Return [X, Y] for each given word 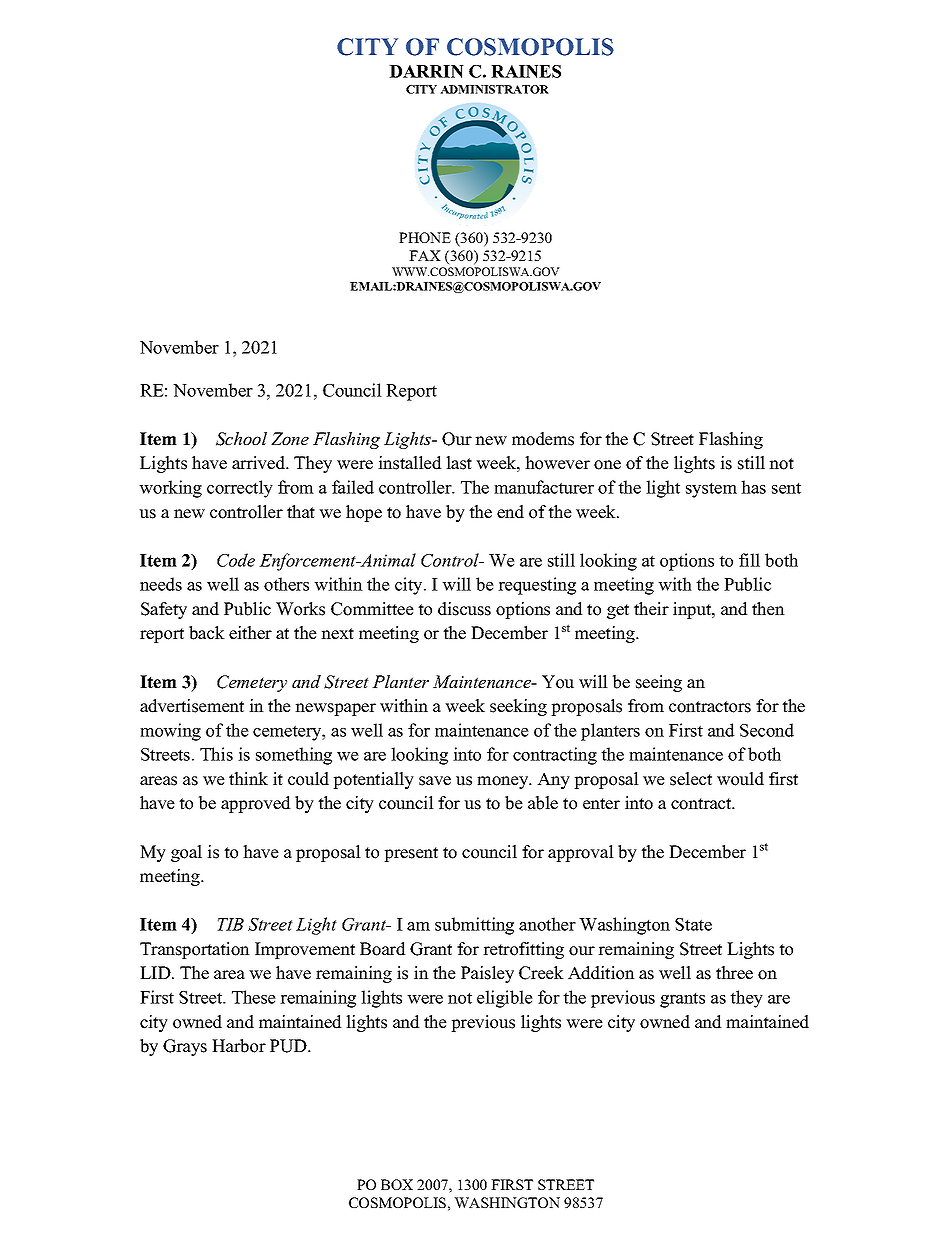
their [651, 609]
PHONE [425, 237]
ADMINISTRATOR [494, 89]
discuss [464, 609]
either [250, 633]
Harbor [239, 1046]
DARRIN [426, 71]
